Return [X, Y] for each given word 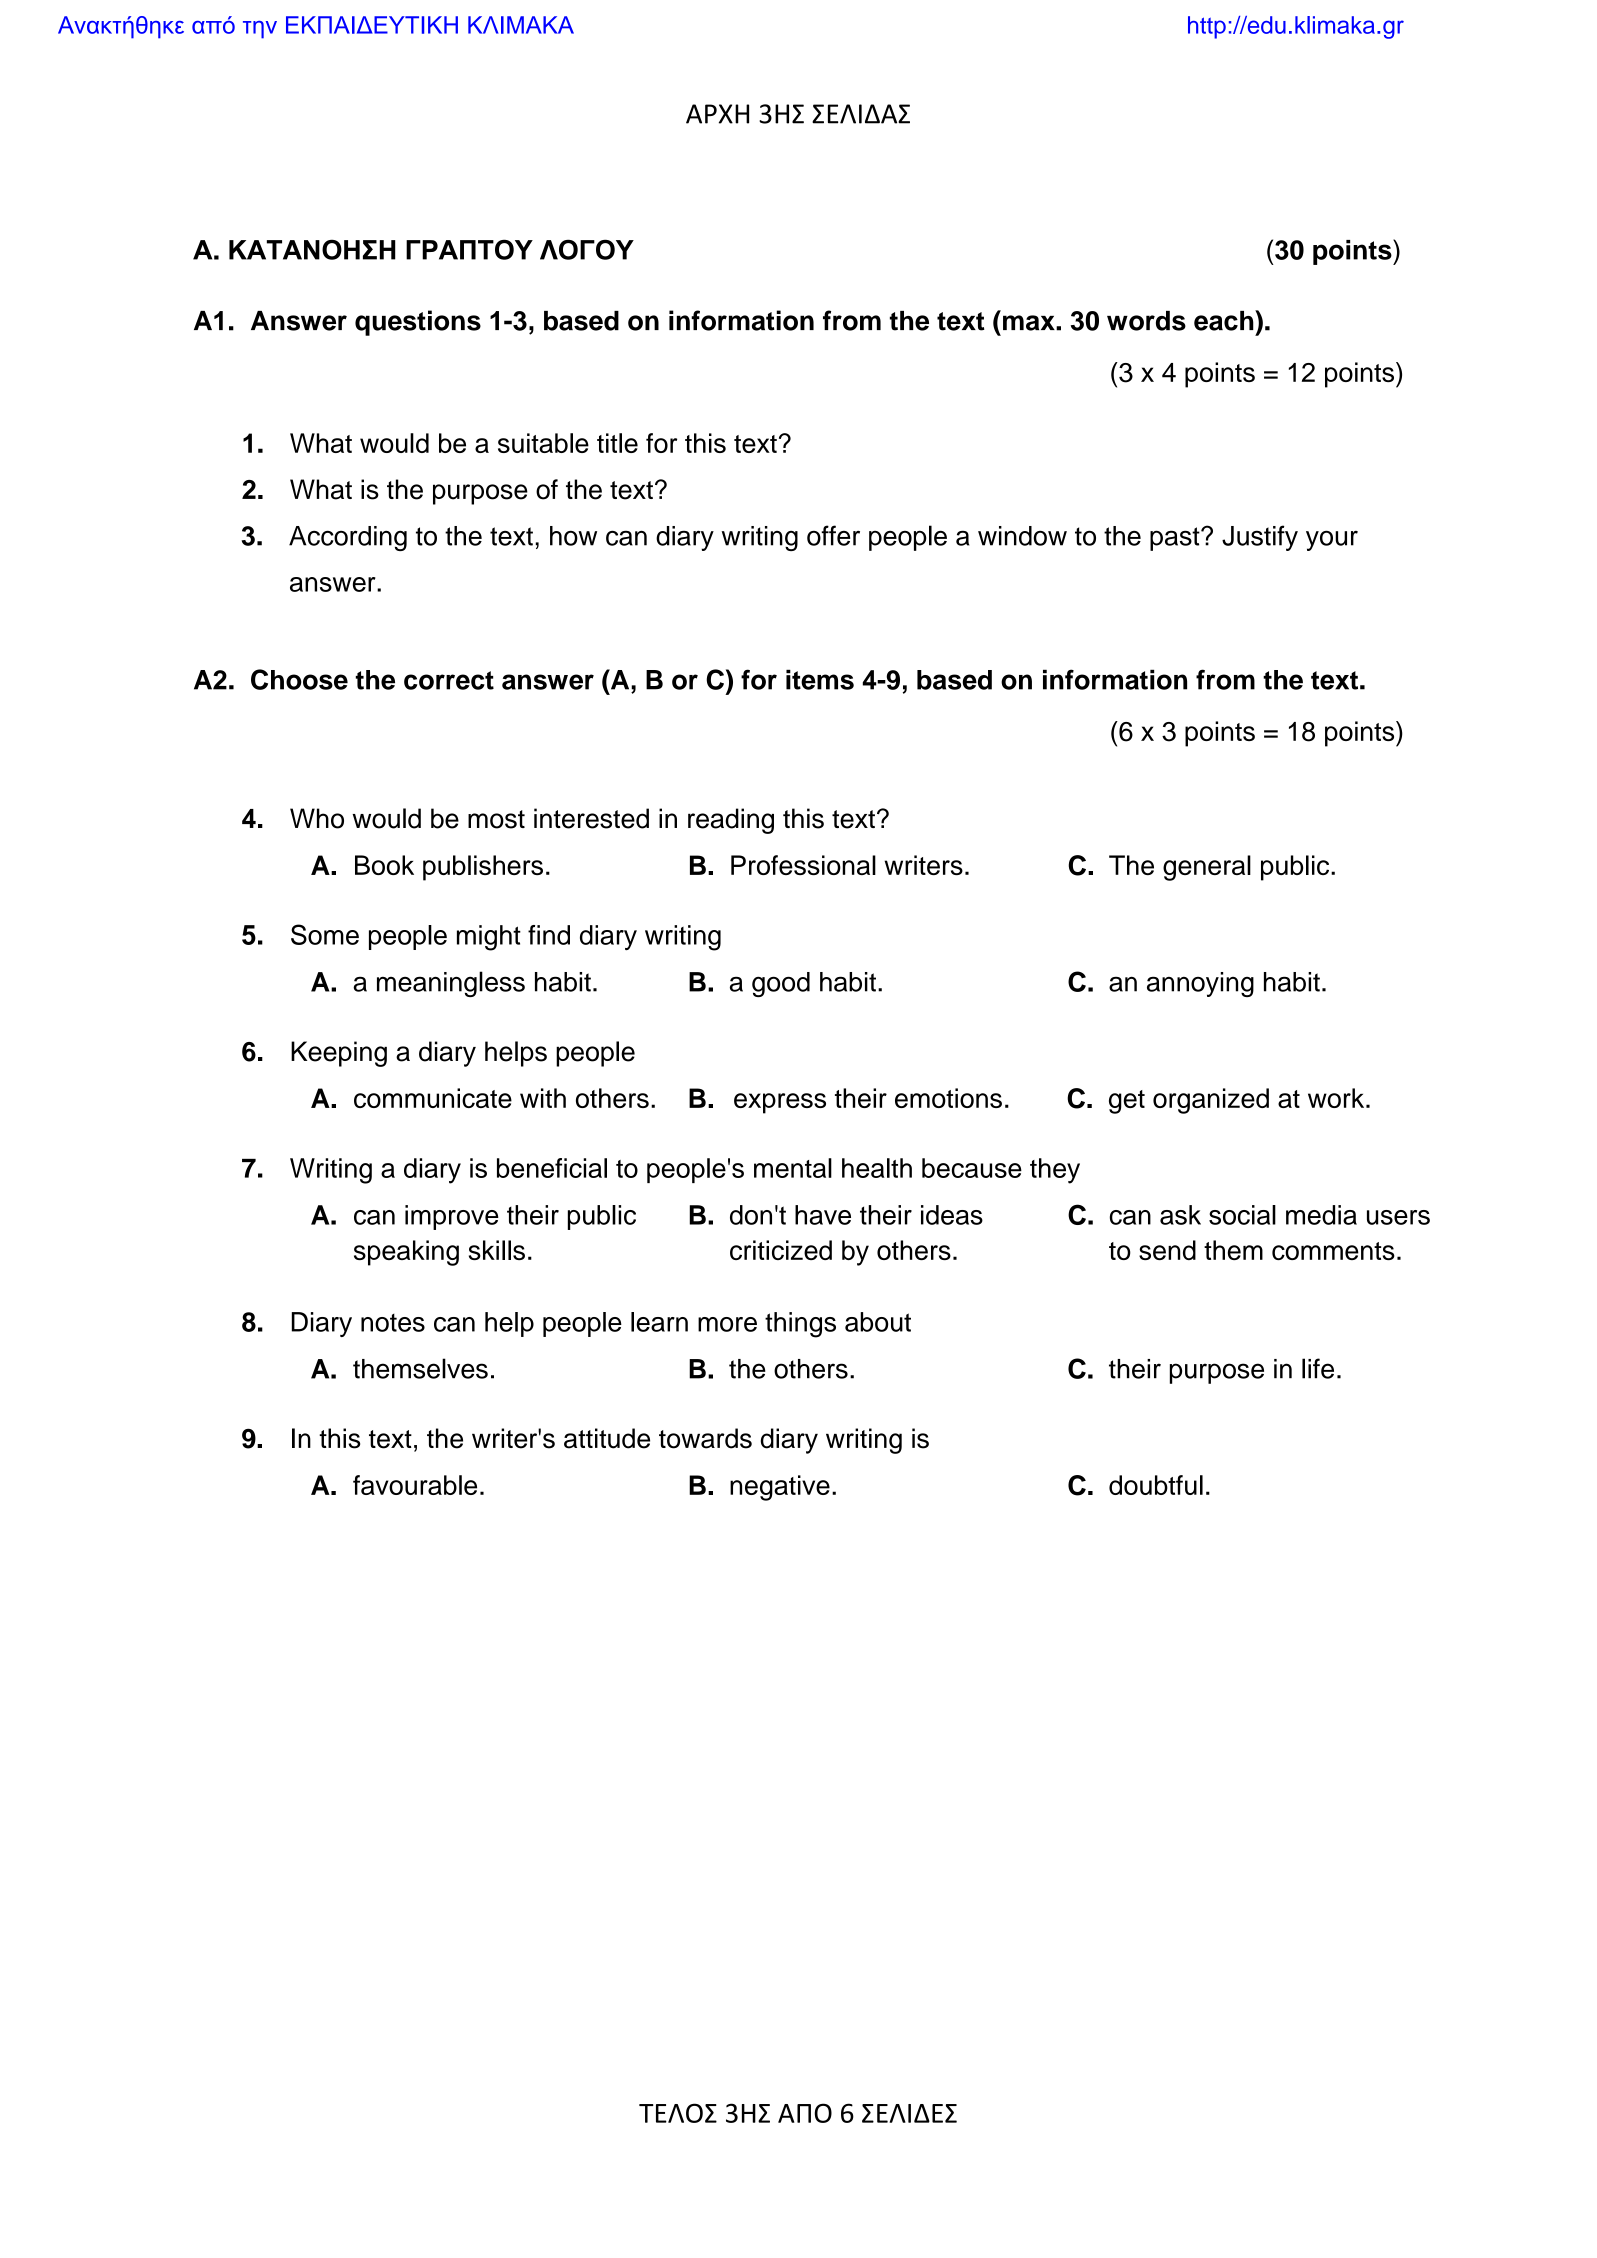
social [1242, 1215]
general [1207, 868]
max [1030, 323]
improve [452, 1217]
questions [418, 323]
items [820, 679]
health [877, 1168]
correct [449, 680]
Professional [803, 865]
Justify [1260, 538]
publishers [483, 868]
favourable [415, 1485]
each [1225, 320]
